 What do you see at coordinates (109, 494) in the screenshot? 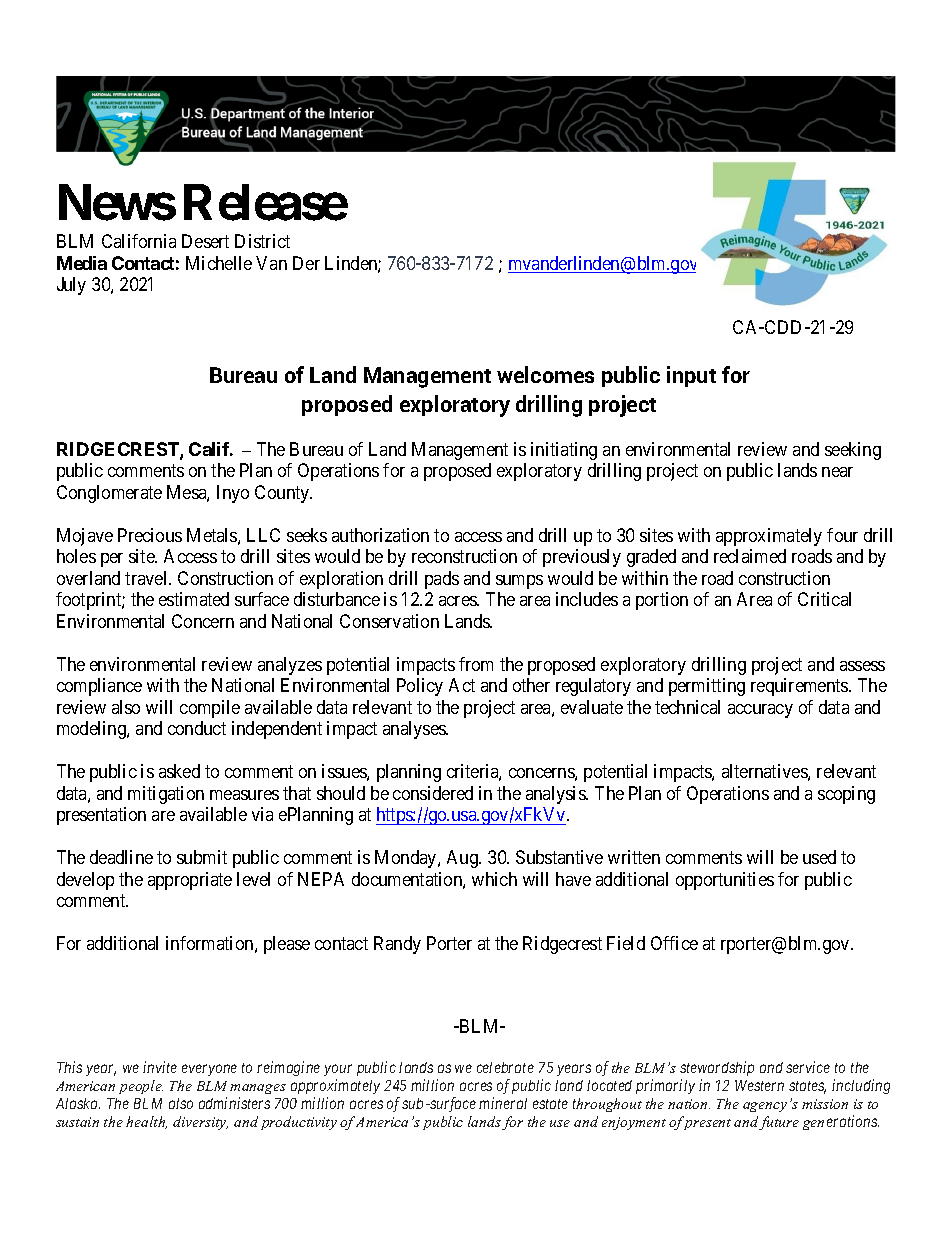
I see `Conglomerate` at bounding box center [109, 494].
